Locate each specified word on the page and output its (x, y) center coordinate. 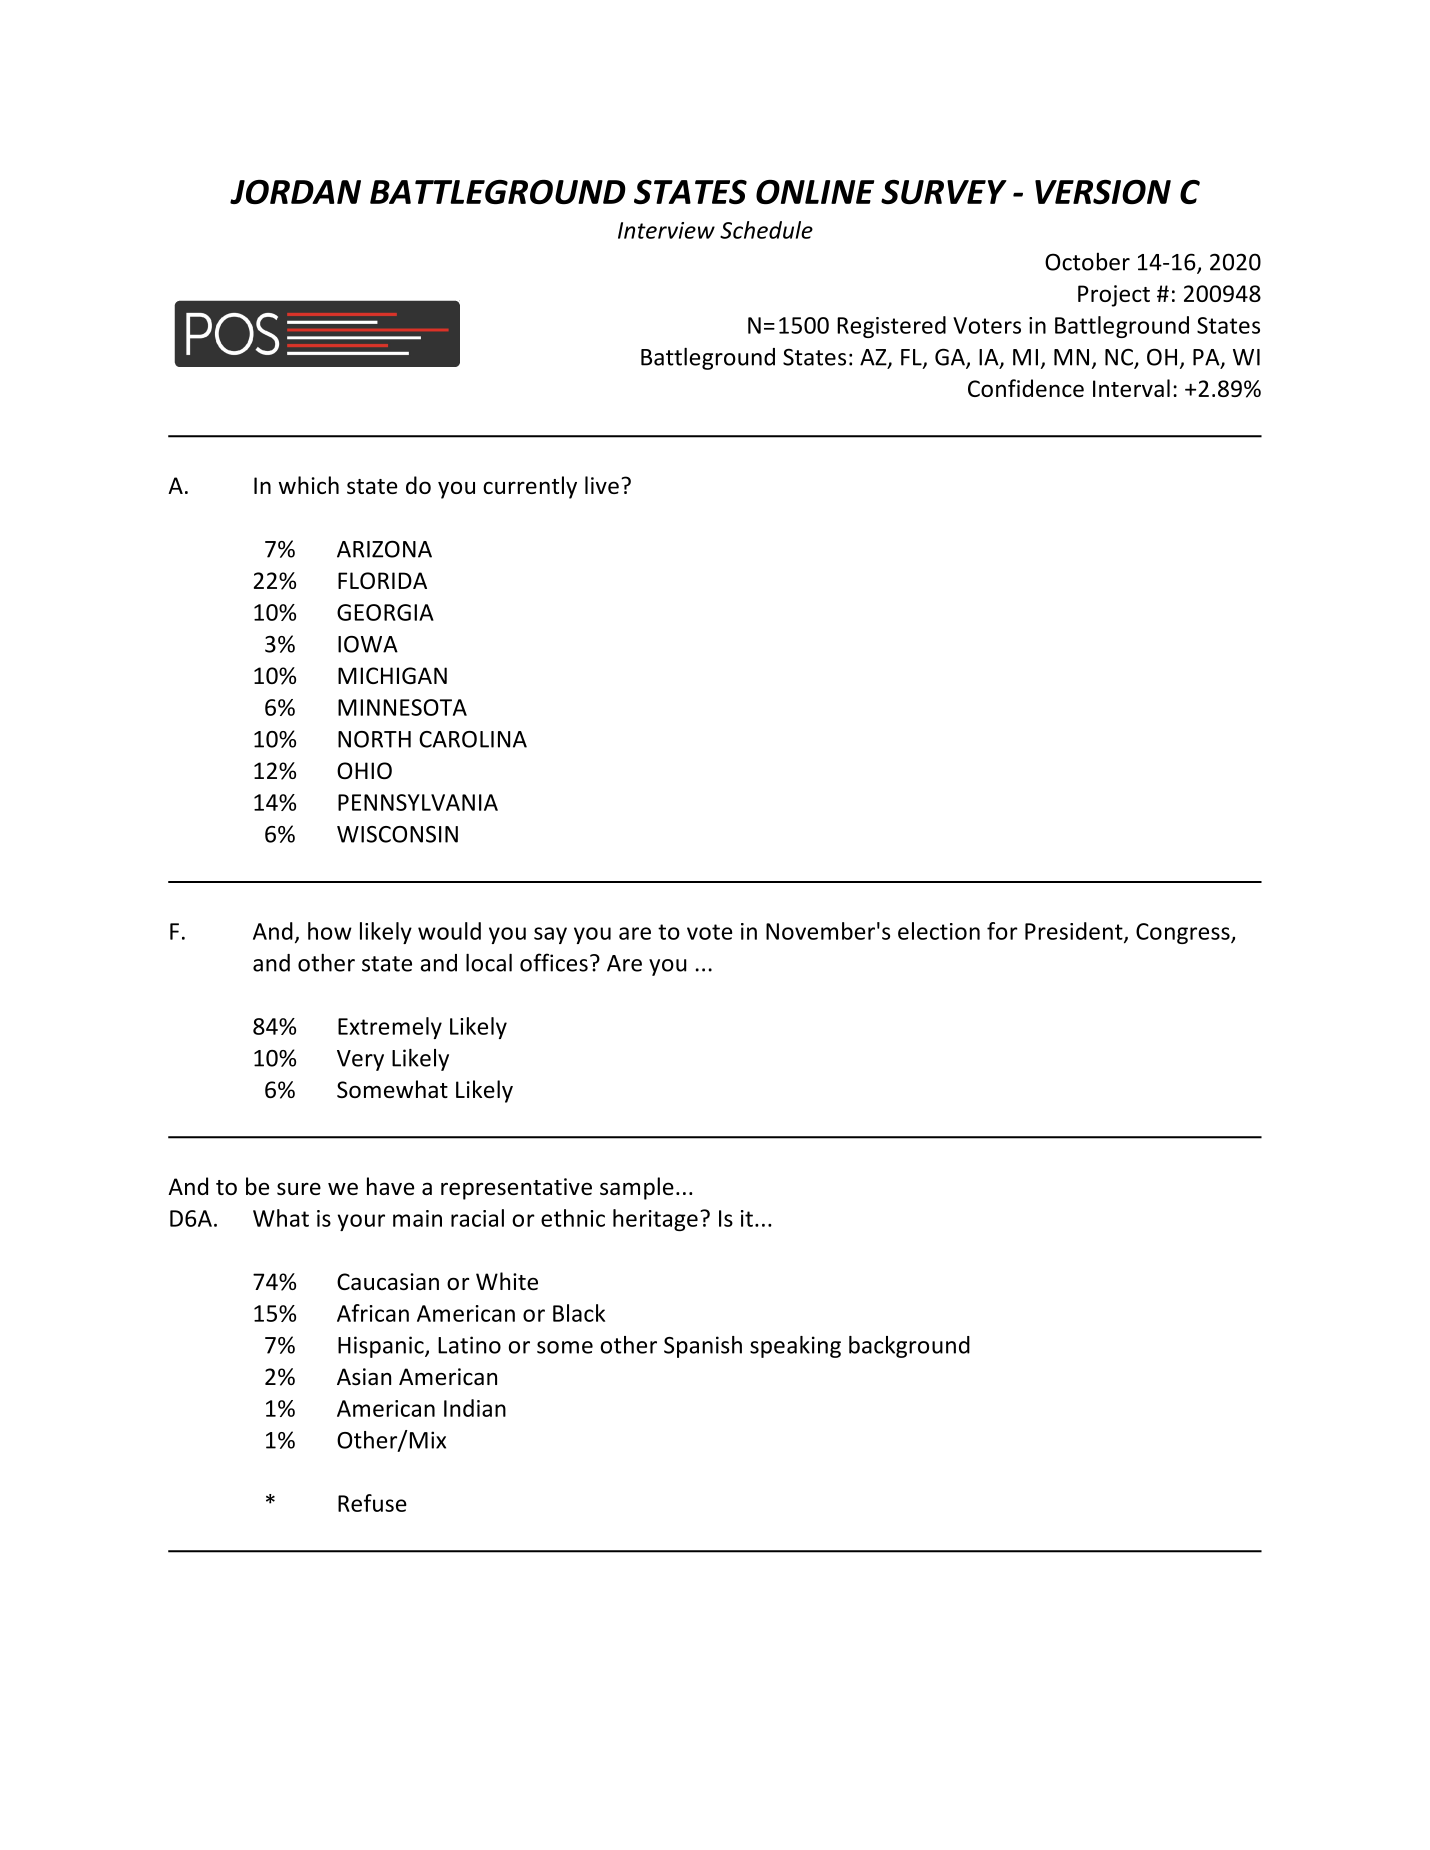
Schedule (766, 230)
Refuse (372, 1503)
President (1075, 932)
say (550, 935)
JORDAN (295, 192)
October (1087, 261)
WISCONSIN (397, 834)
